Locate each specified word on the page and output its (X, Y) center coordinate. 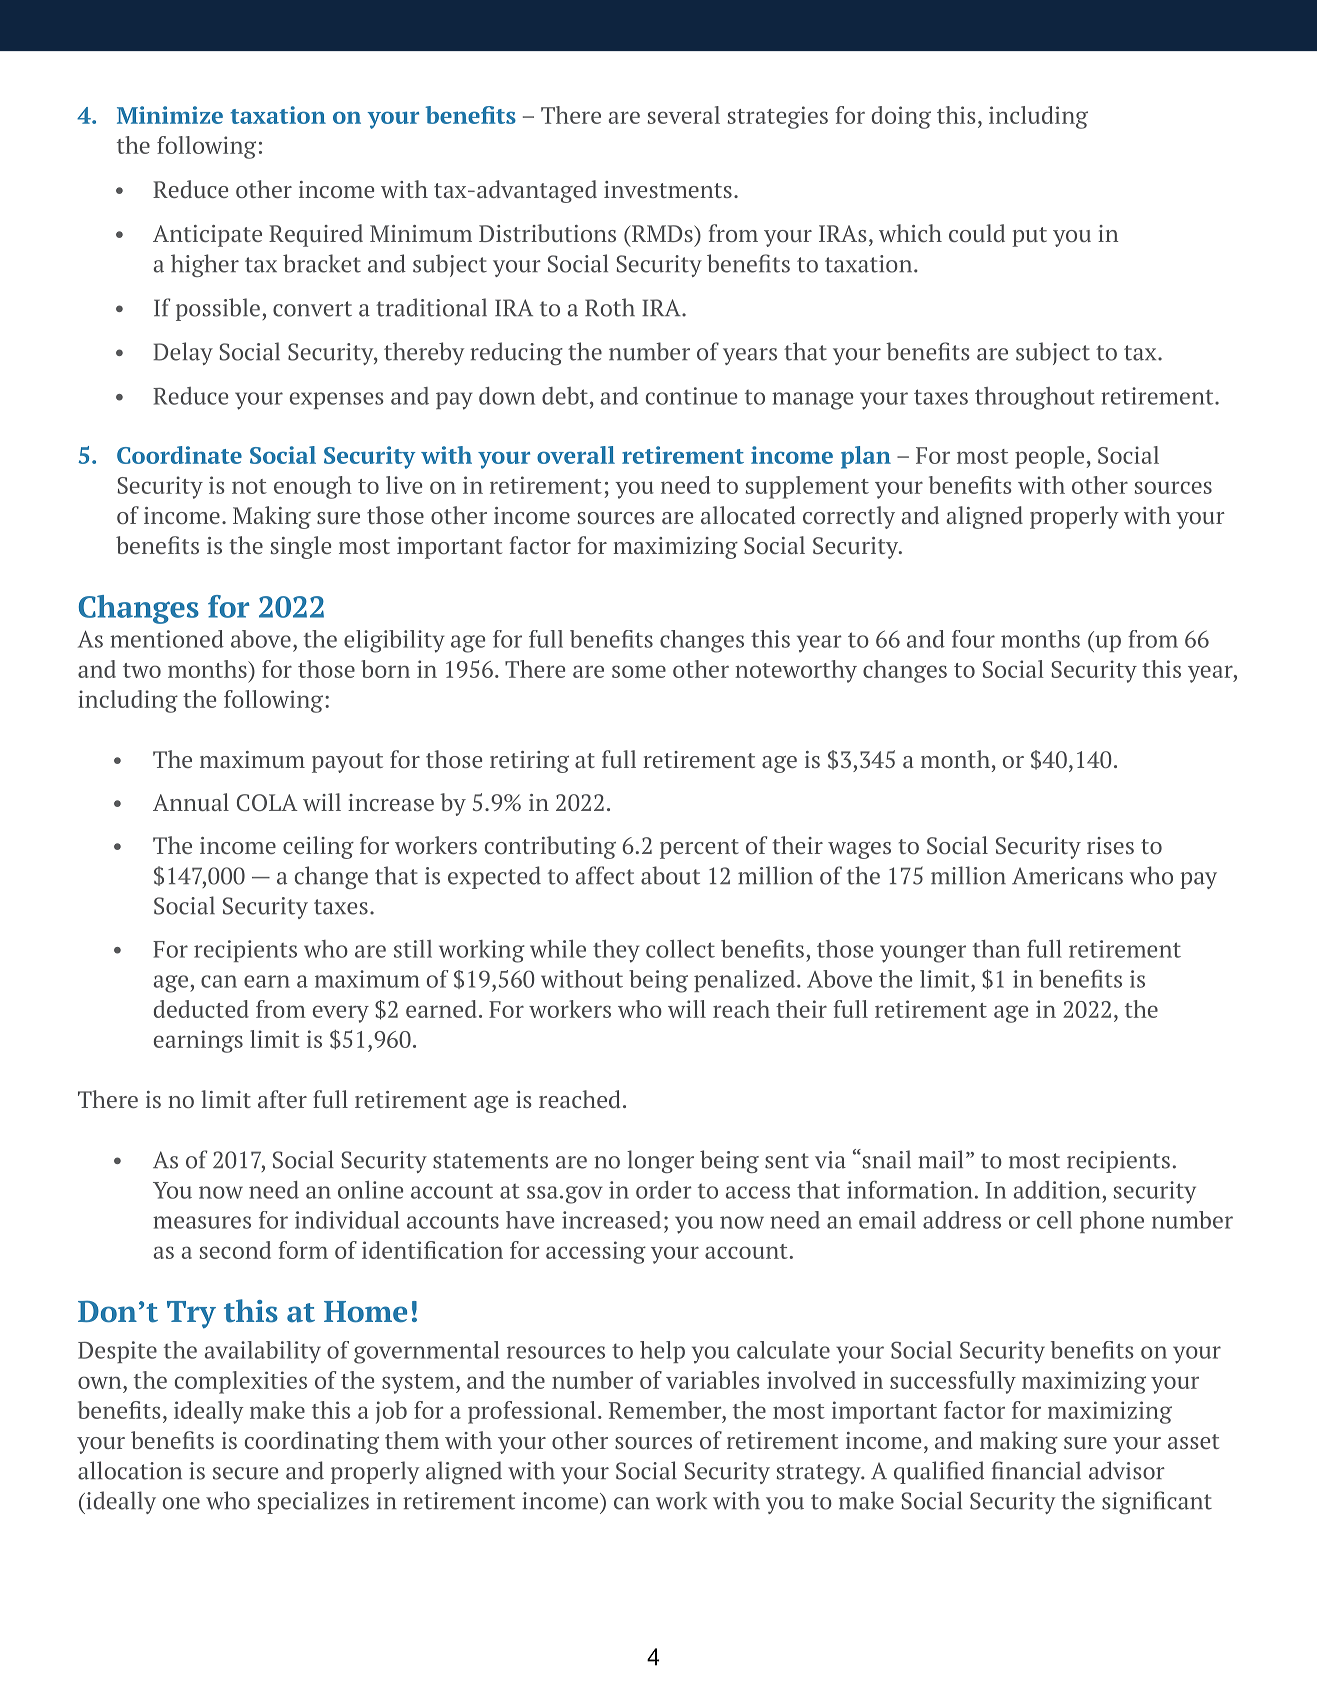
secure (245, 1473)
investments (668, 189)
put (1029, 237)
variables (713, 1380)
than (996, 949)
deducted (201, 1009)
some (639, 671)
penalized (744, 981)
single (301, 547)
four (973, 639)
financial (1036, 1470)
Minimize (170, 115)
